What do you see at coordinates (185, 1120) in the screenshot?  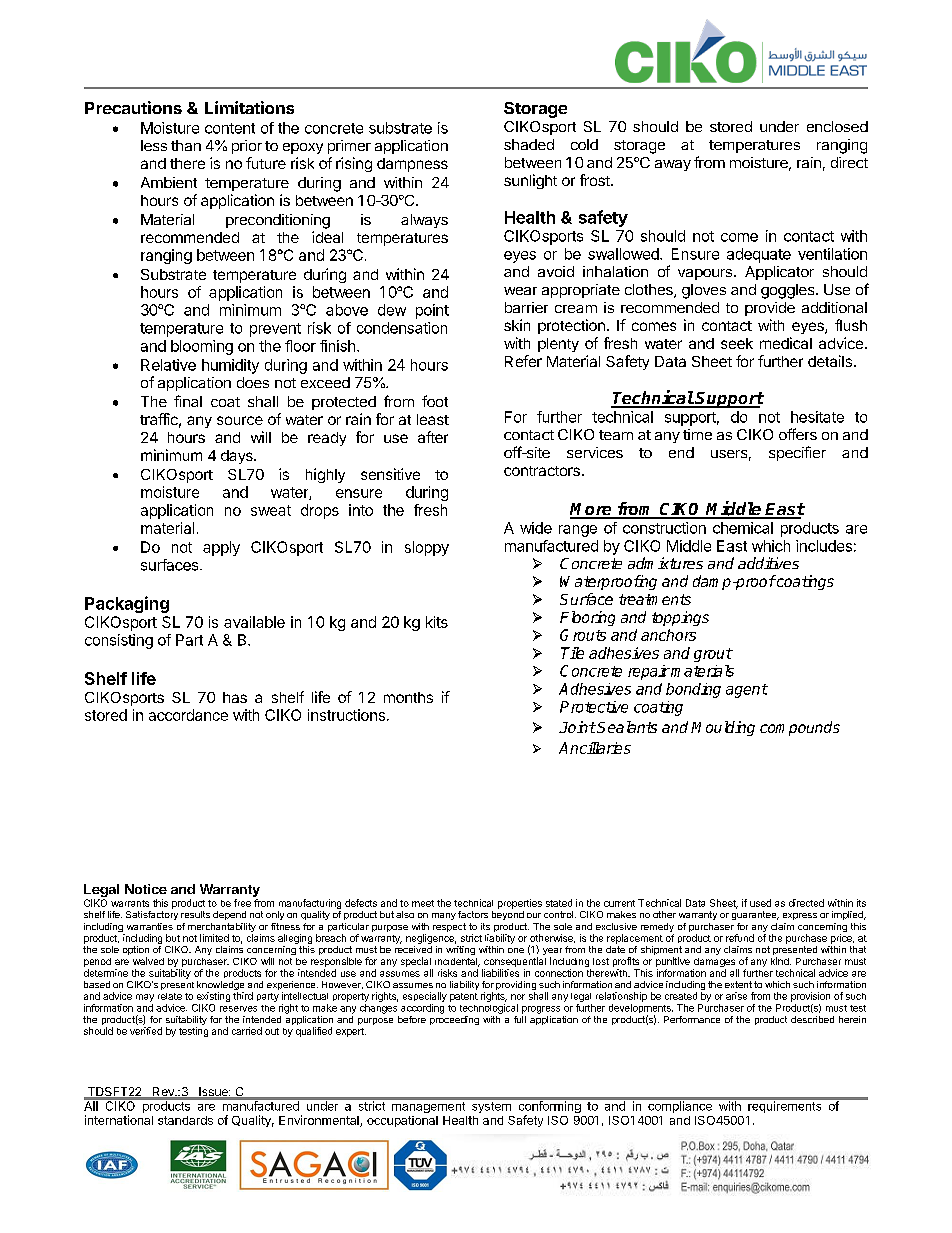 I see `standards` at bounding box center [185, 1120].
